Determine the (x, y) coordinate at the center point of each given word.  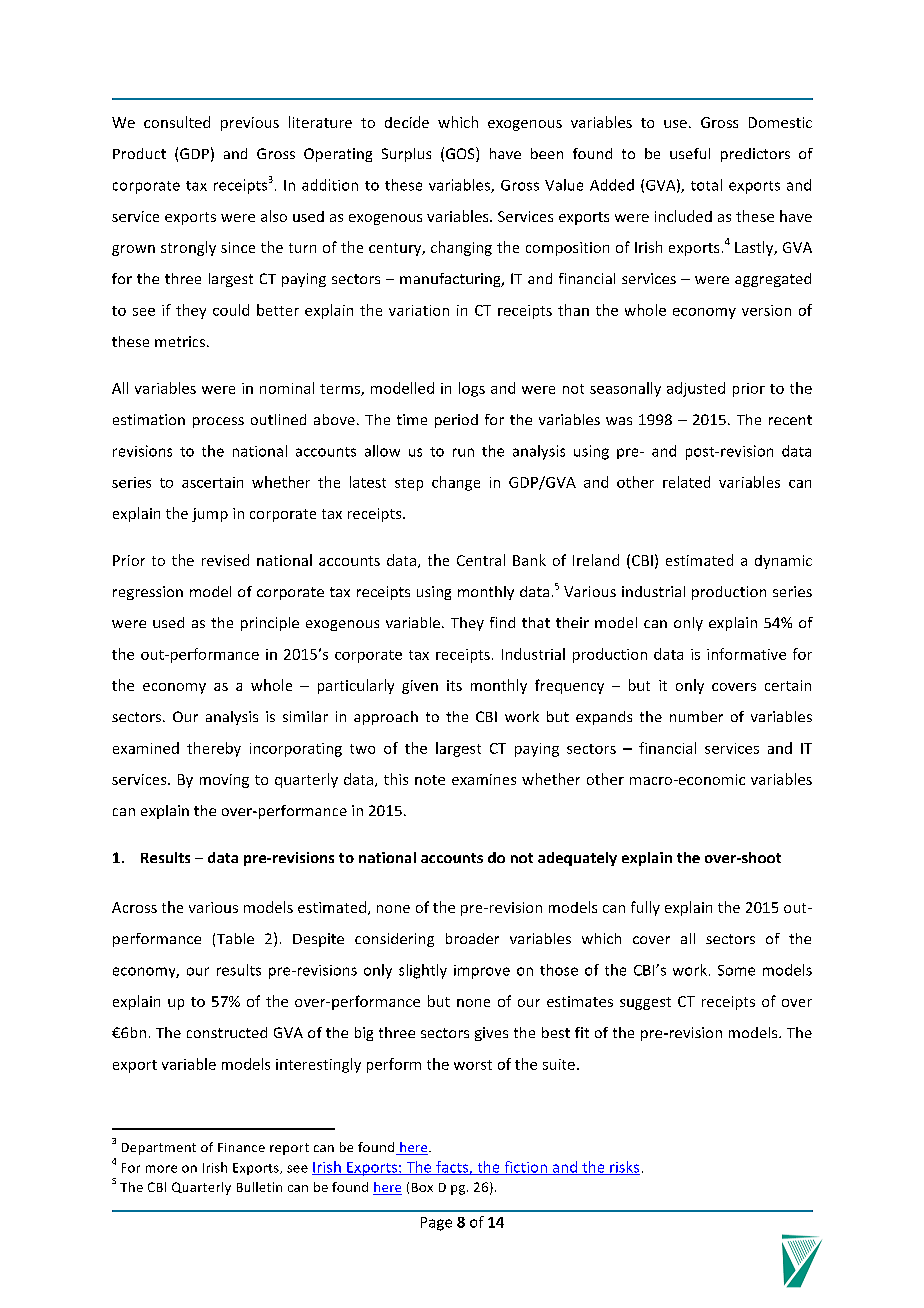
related (686, 482)
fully (645, 908)
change (456, 483)
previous (250, 124)
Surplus (406, 155)
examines (484, 779)
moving (224, 781)
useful (690, 153)
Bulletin (259, 1187)
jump (210, 515)
